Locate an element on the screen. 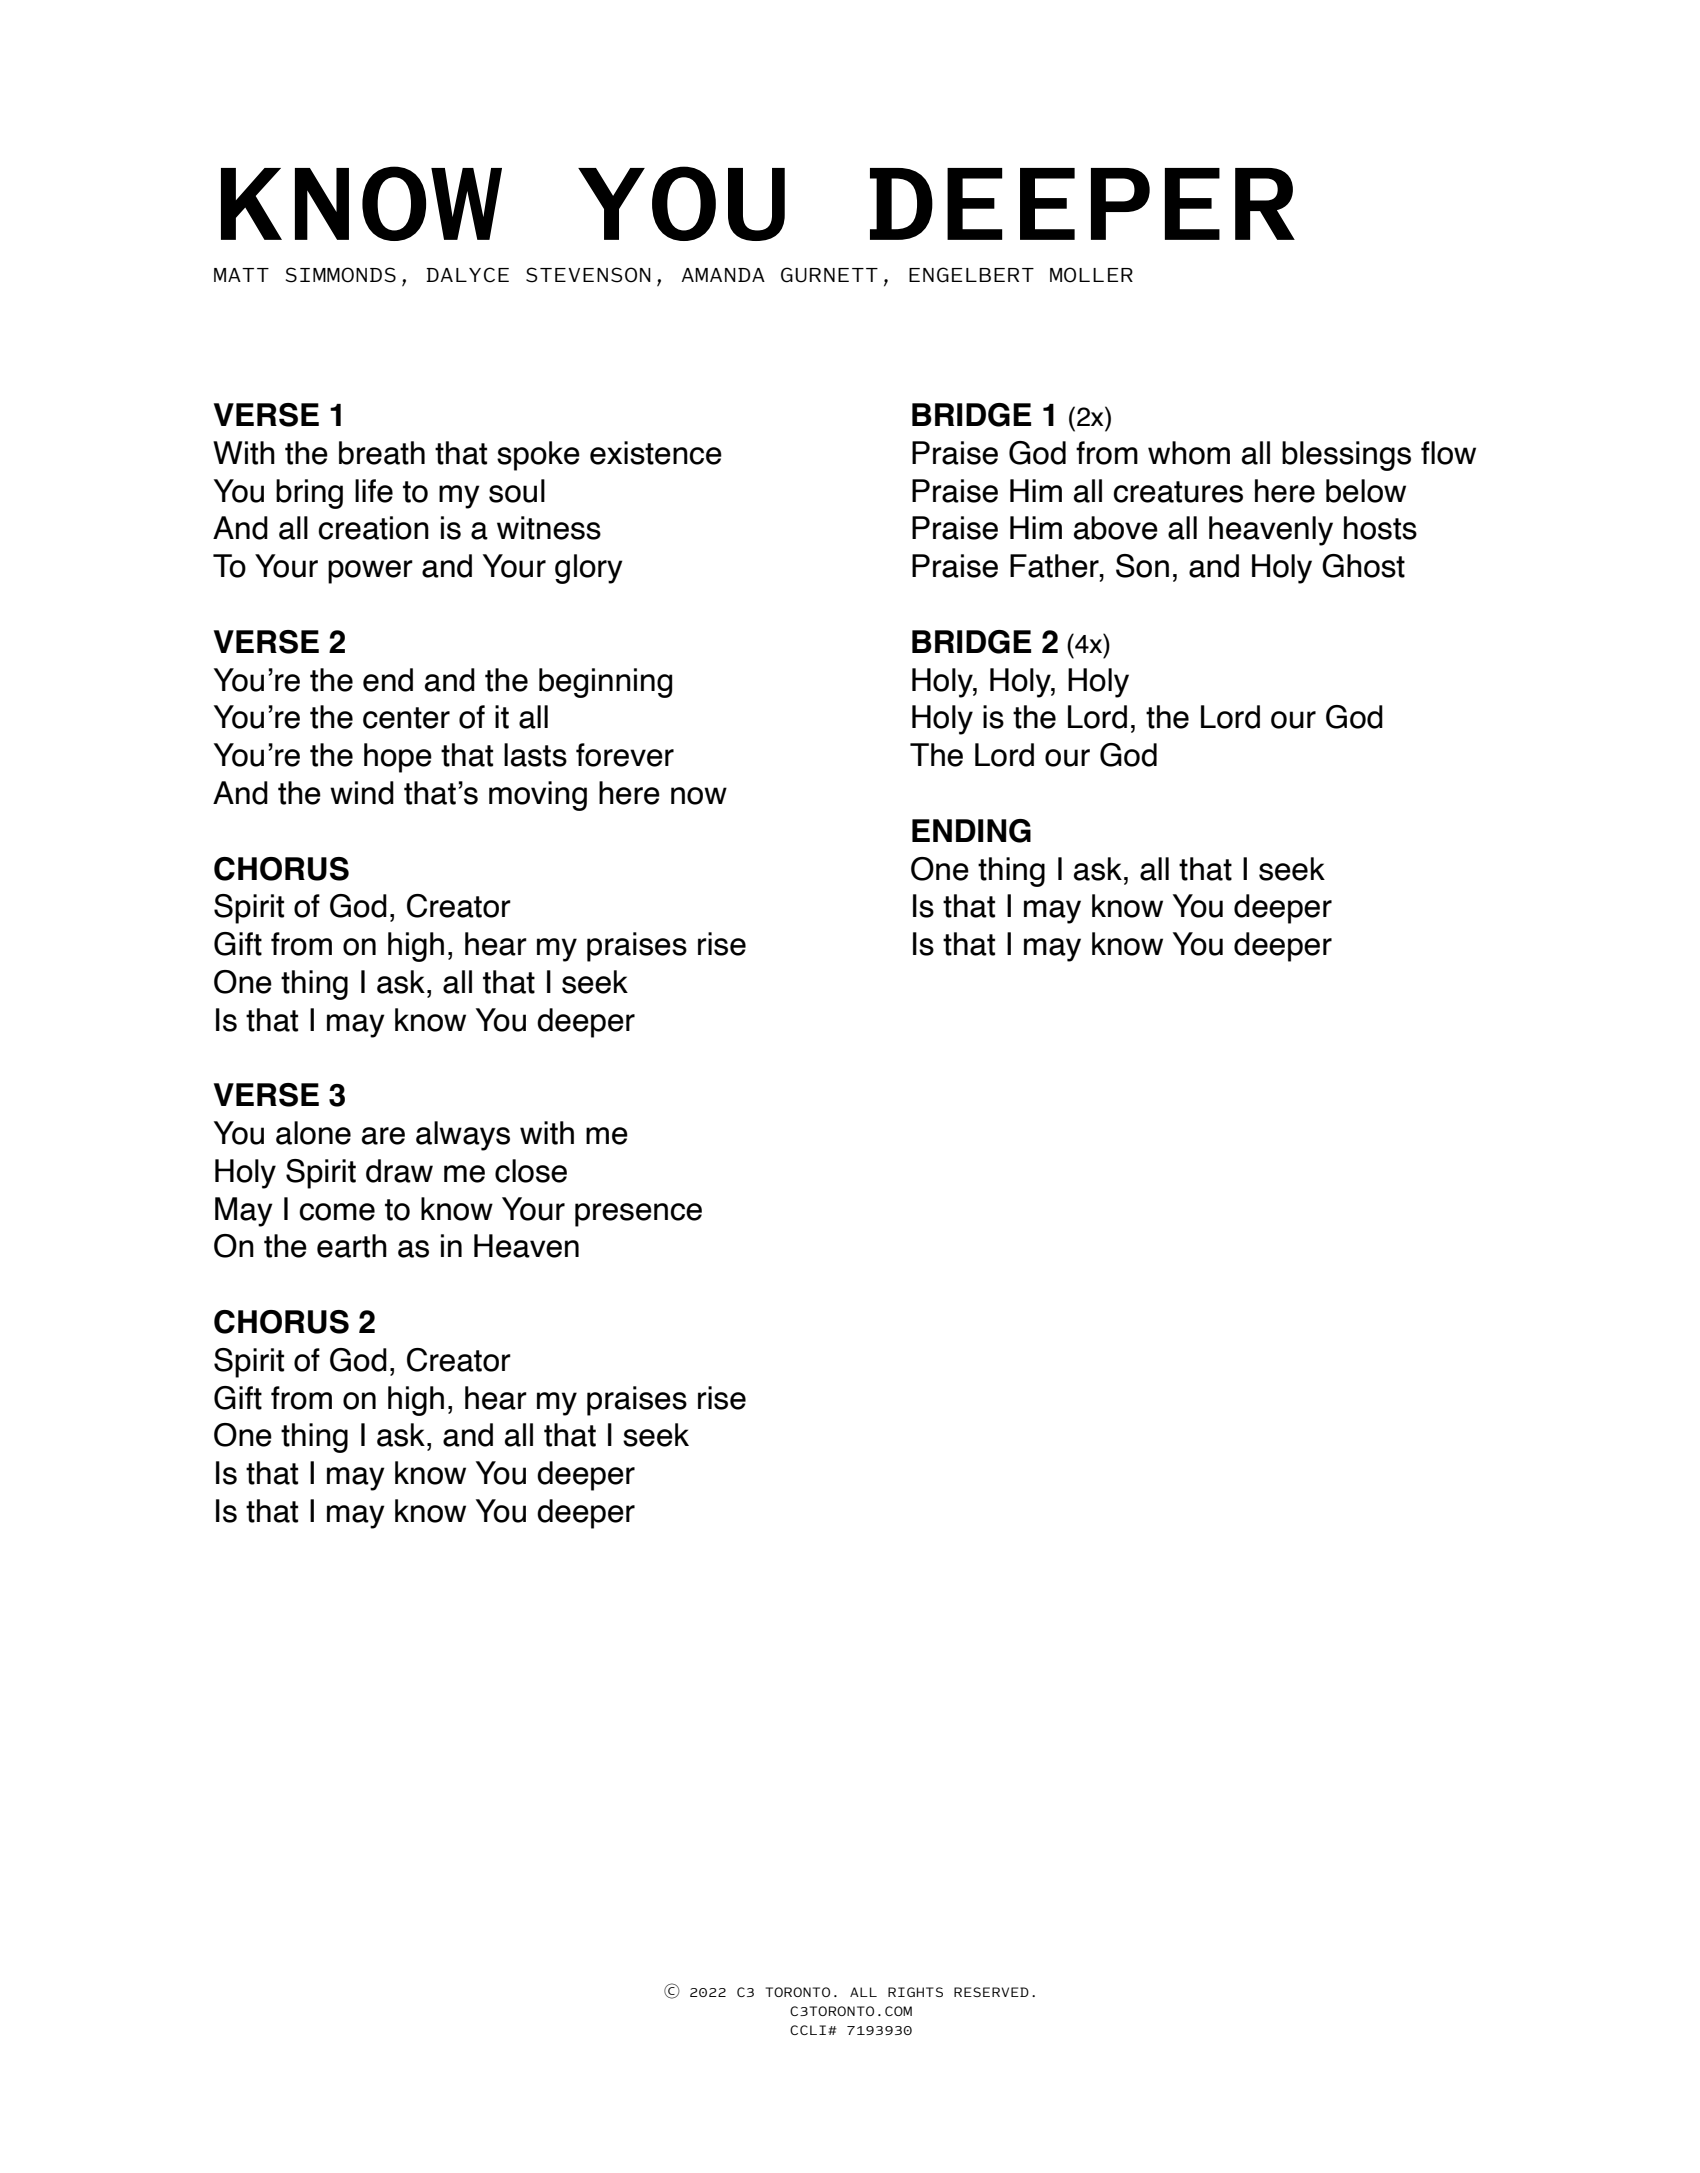  Ghost is located at coordinates (1363, 566).
